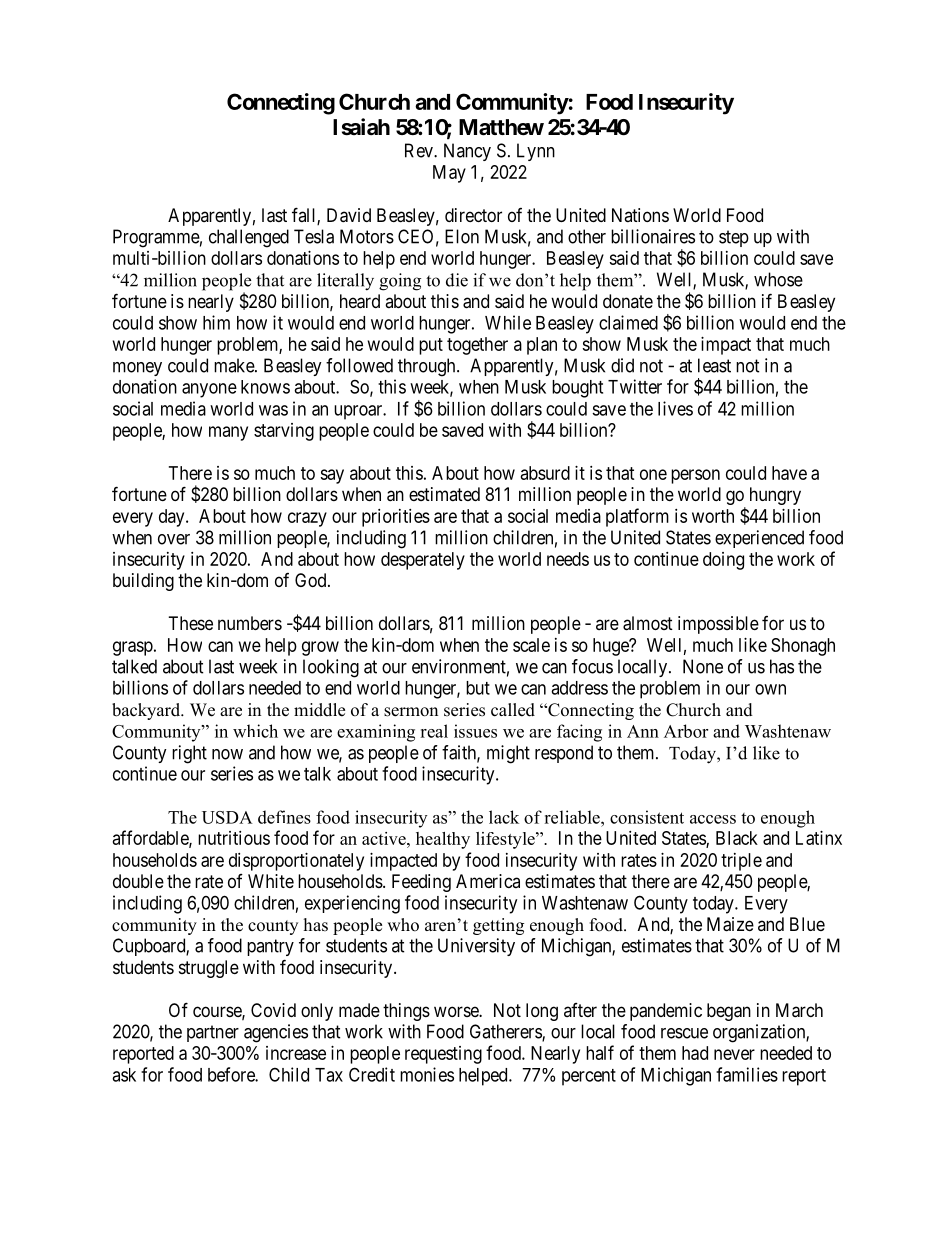 This screenshot has height=1233, width=952. I want to click on issues, so click(475, 731).
